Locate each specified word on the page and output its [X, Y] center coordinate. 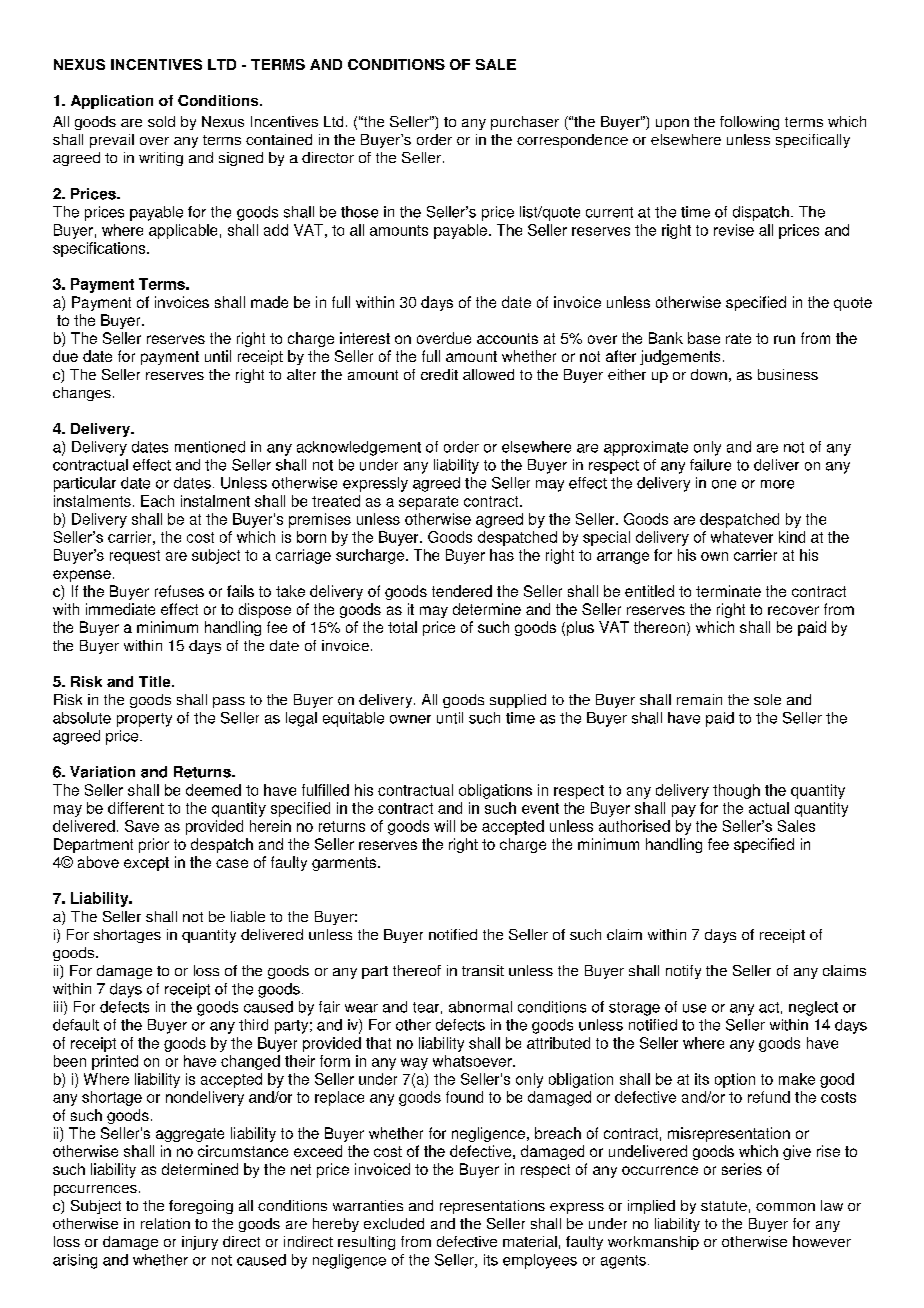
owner [410, 719]
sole [767, 699]
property [144, 720]
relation [165, 1223]
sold [161, 121]
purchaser [525, 123]
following [749, 123]
